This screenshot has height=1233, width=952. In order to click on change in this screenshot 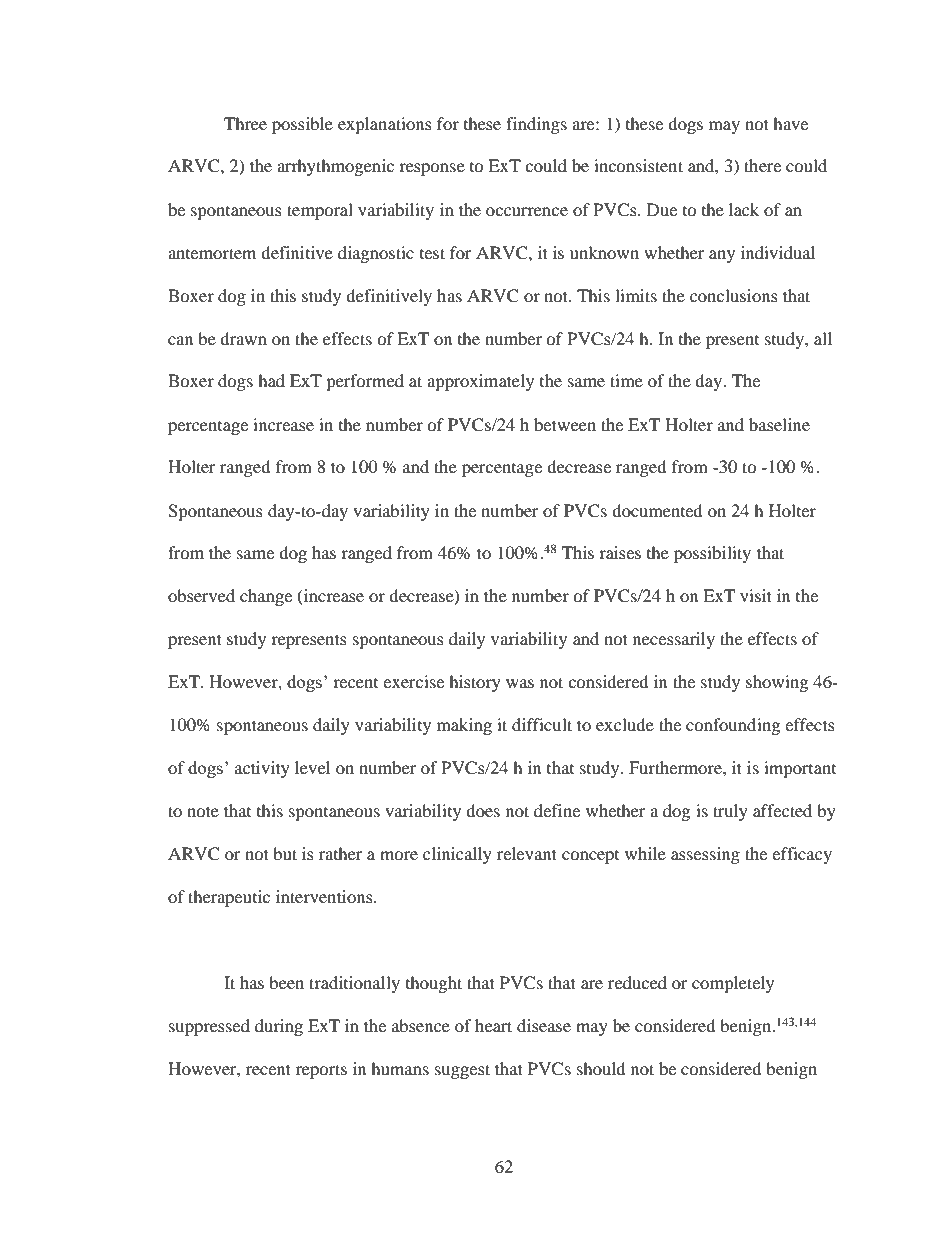, I will do `click(266, 597)`.
